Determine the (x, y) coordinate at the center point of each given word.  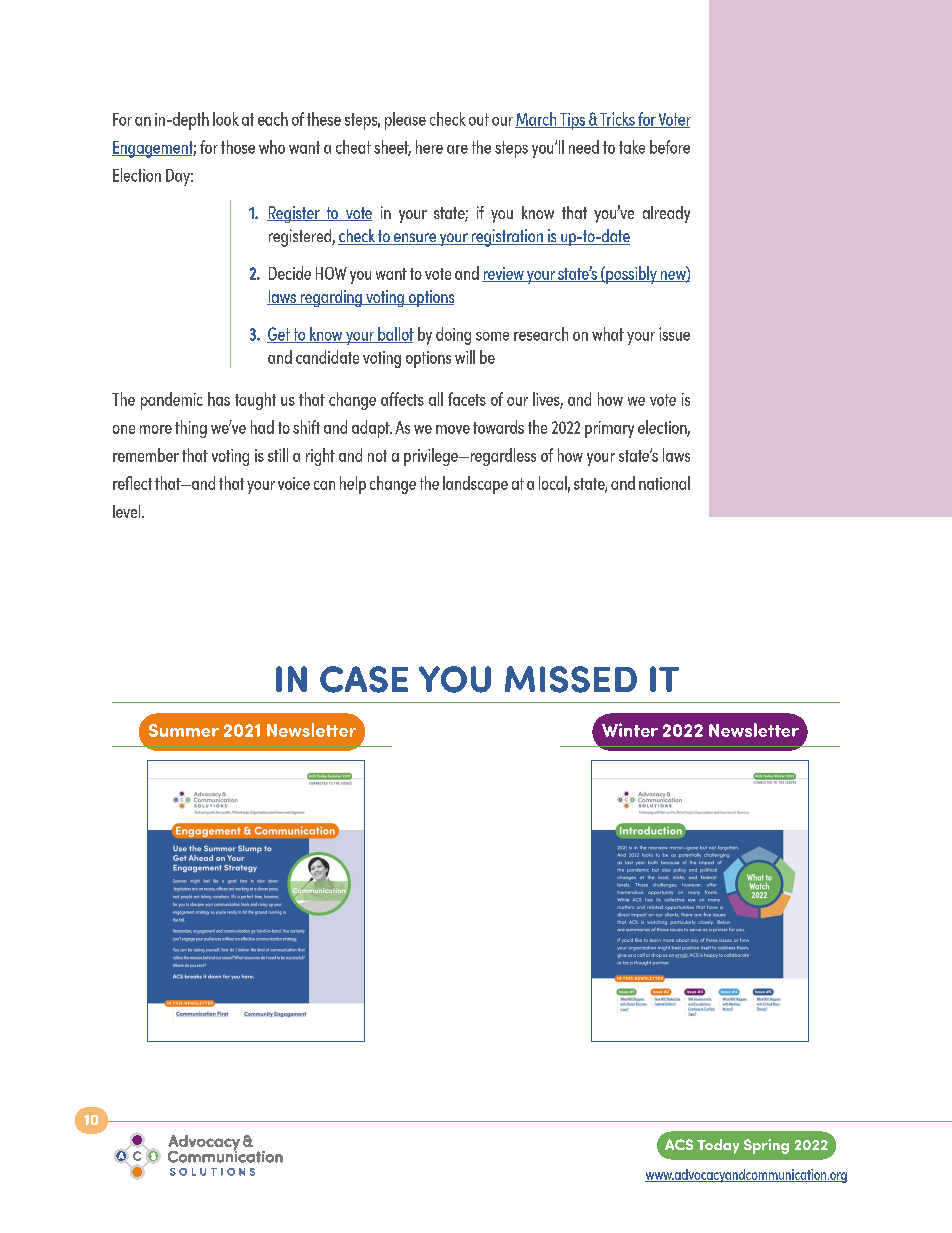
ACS (679, 1144)
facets (467, 399)
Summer (184, 730)
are (457, 149)
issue (674, 334)
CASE (364, 679)
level (128, 511)
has (219, 399)
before (670, 147)
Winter (630, 730)
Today (718, 1146)
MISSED (571, 679)
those (238, 147)
